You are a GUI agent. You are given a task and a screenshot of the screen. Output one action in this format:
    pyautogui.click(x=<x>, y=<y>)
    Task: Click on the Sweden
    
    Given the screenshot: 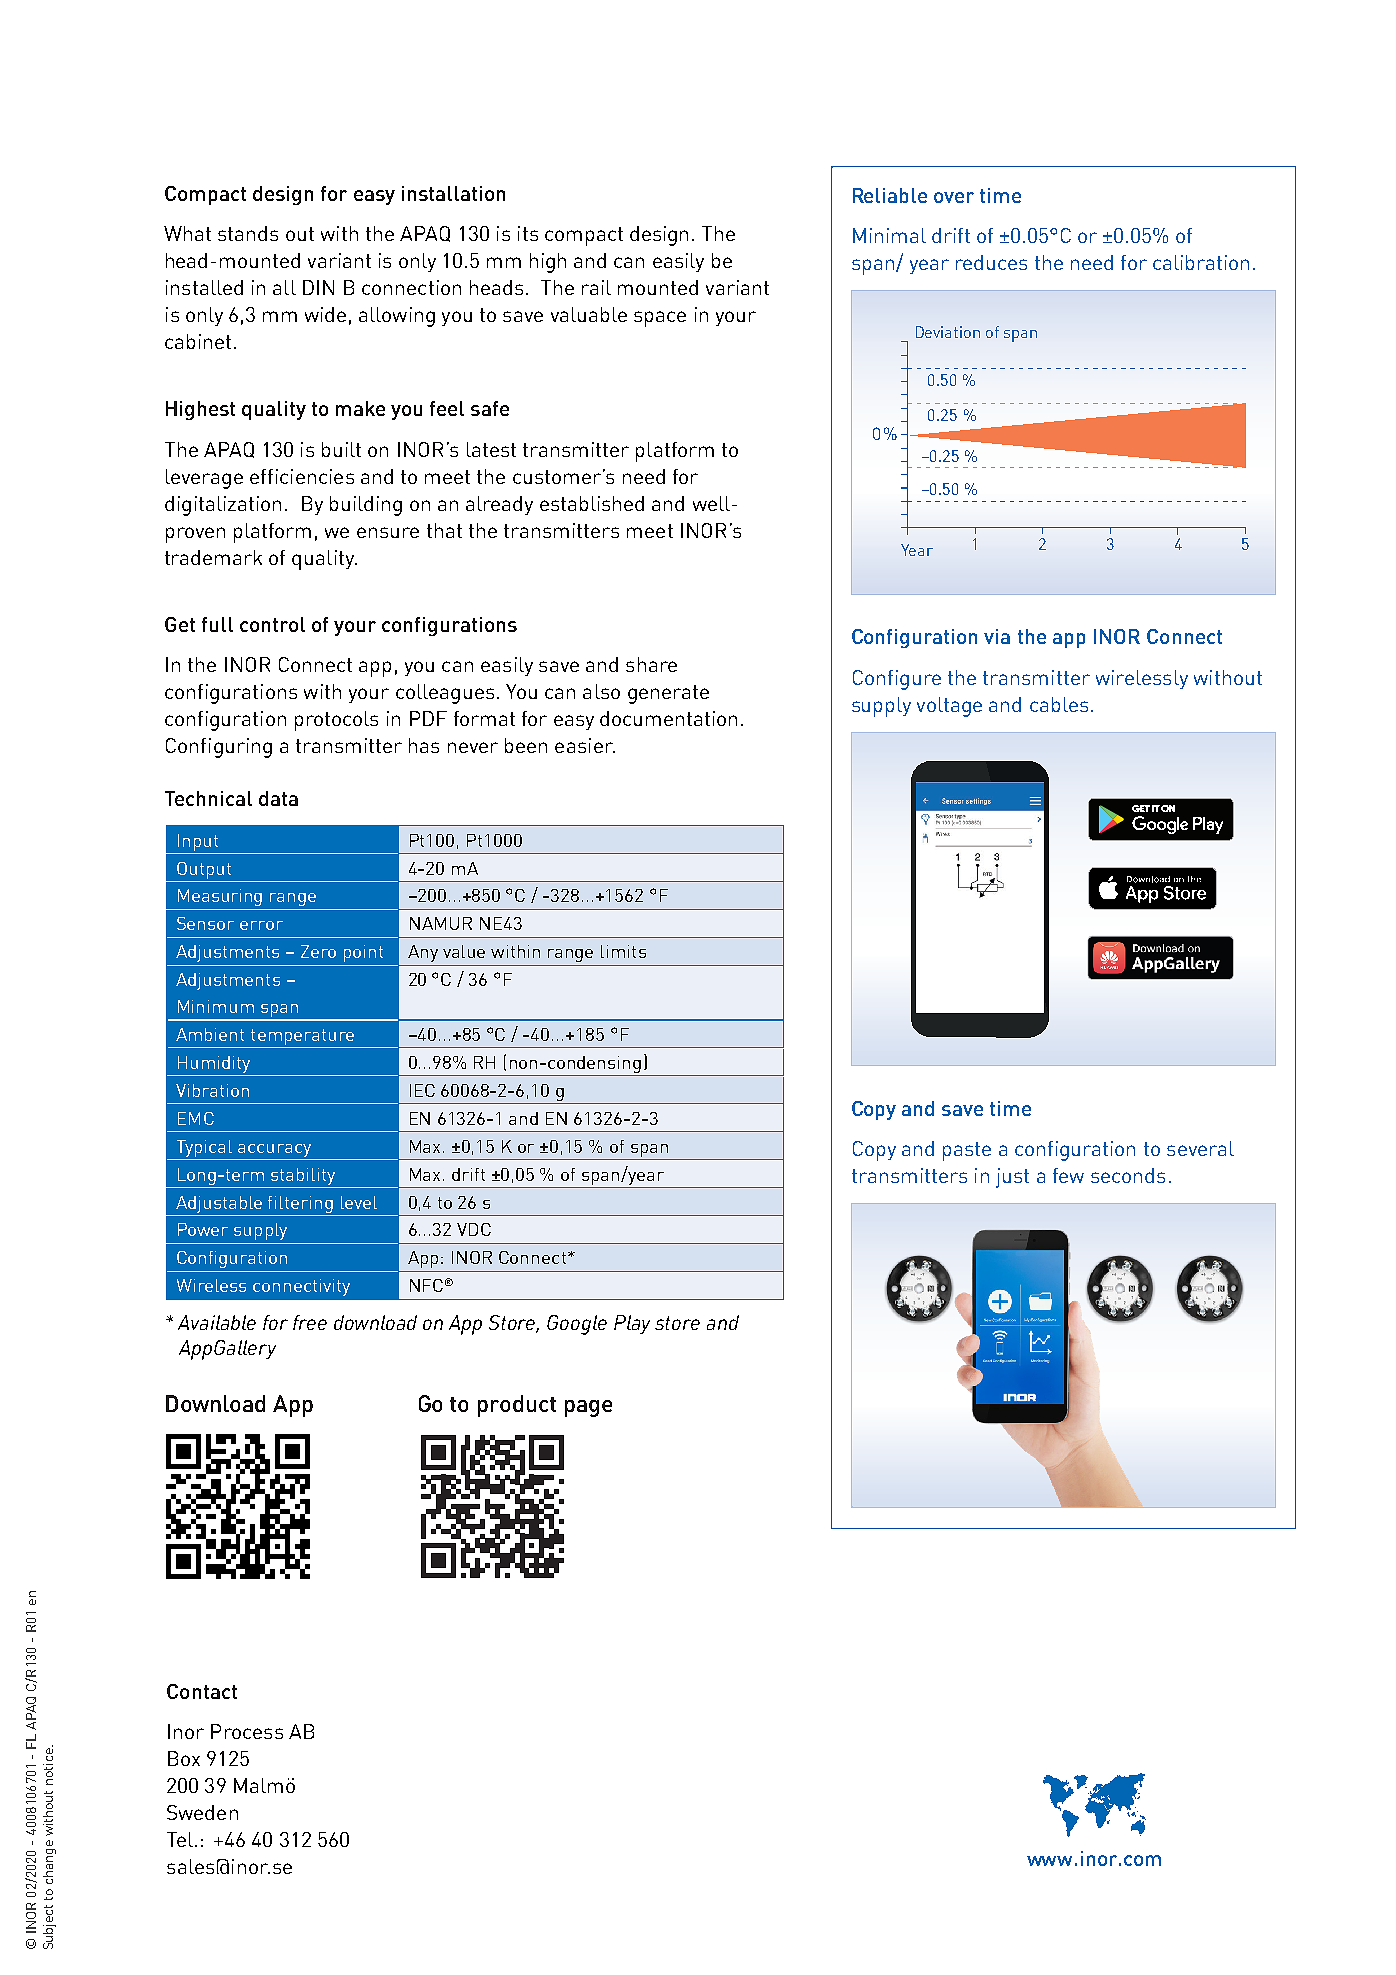 What is the action you would take?
    pyautogui.click(x=202, y=1812)
